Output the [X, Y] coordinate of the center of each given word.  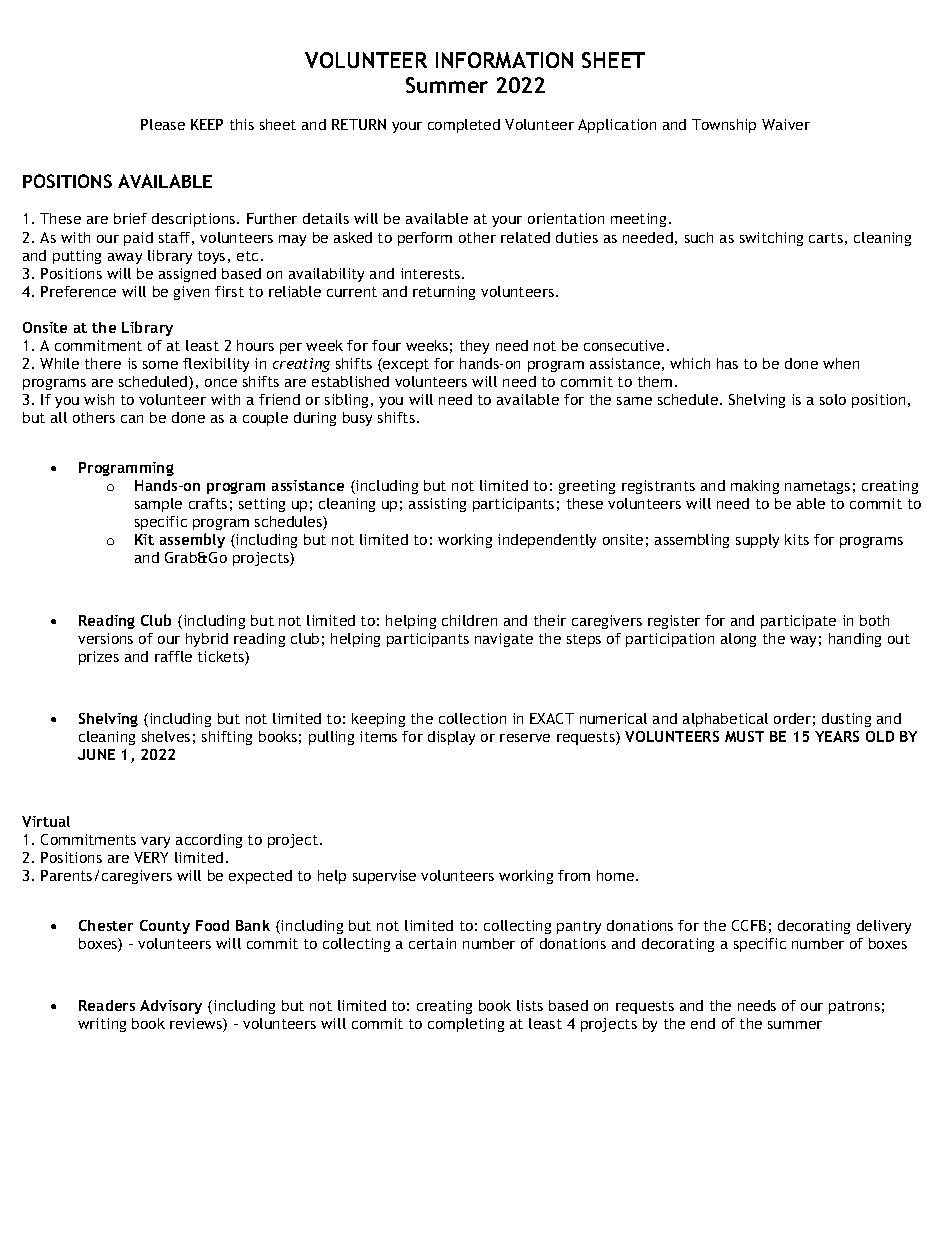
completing [466, 1025]
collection [472, 718]
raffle [173, 656]
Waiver [786, 124]
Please [163, 124]
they [474, 347]
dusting [846, 720]
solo [833, 399]
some [160, 365]
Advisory [171, 1007]
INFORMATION [504, 60]
